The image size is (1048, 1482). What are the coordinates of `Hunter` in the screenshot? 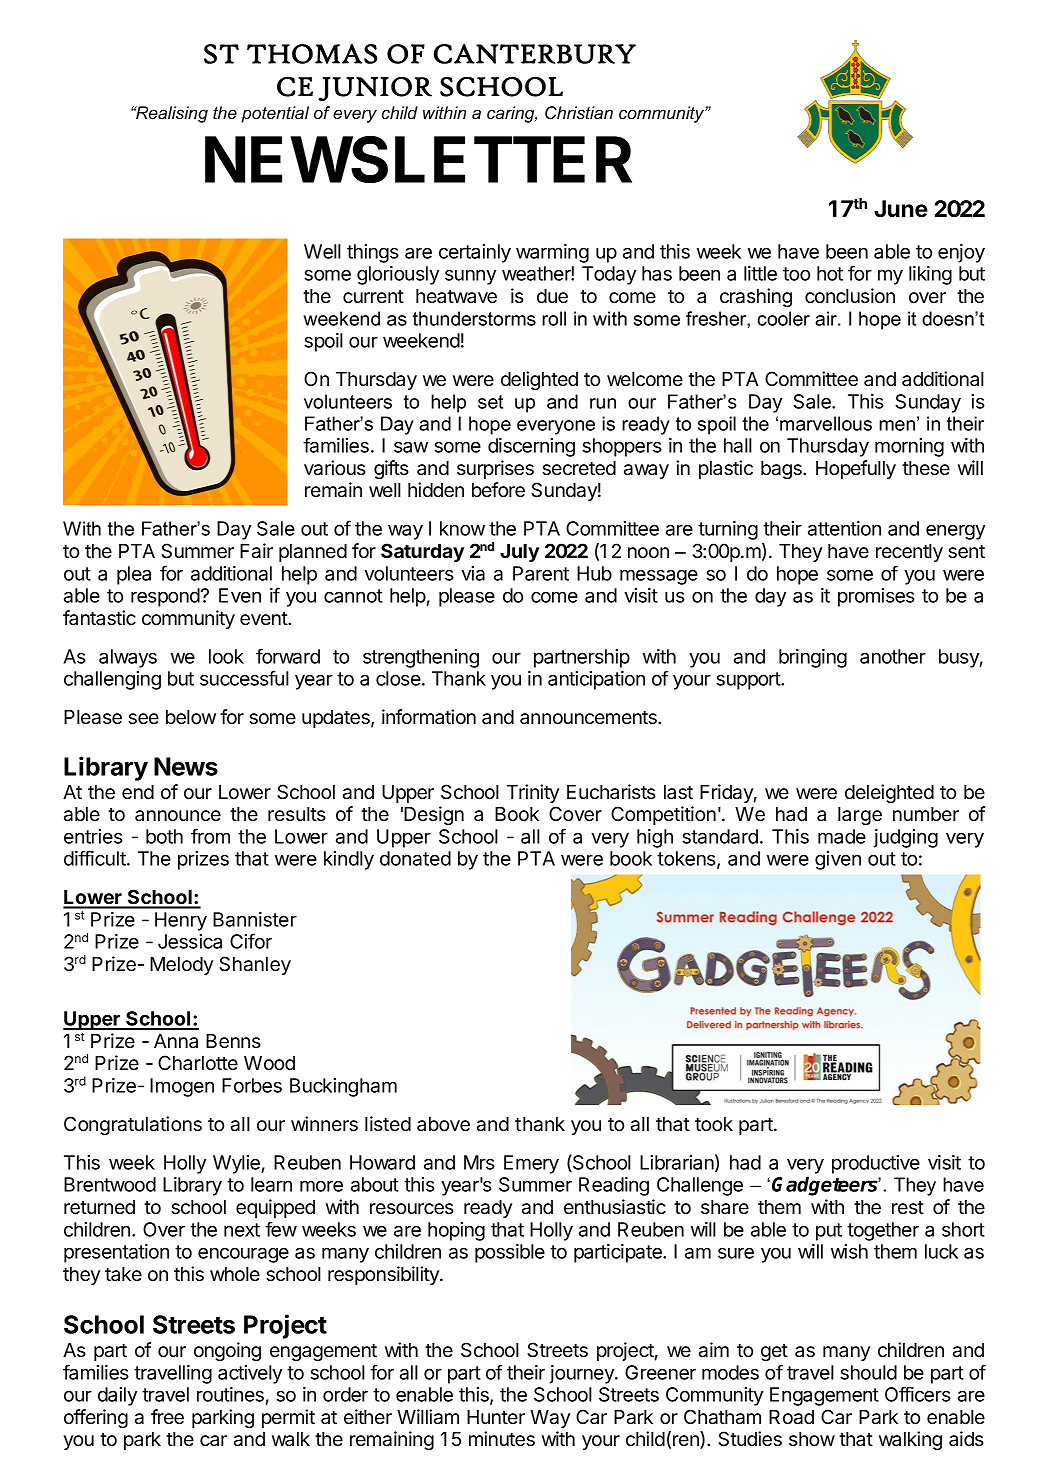 It's located at (496, 1417).
